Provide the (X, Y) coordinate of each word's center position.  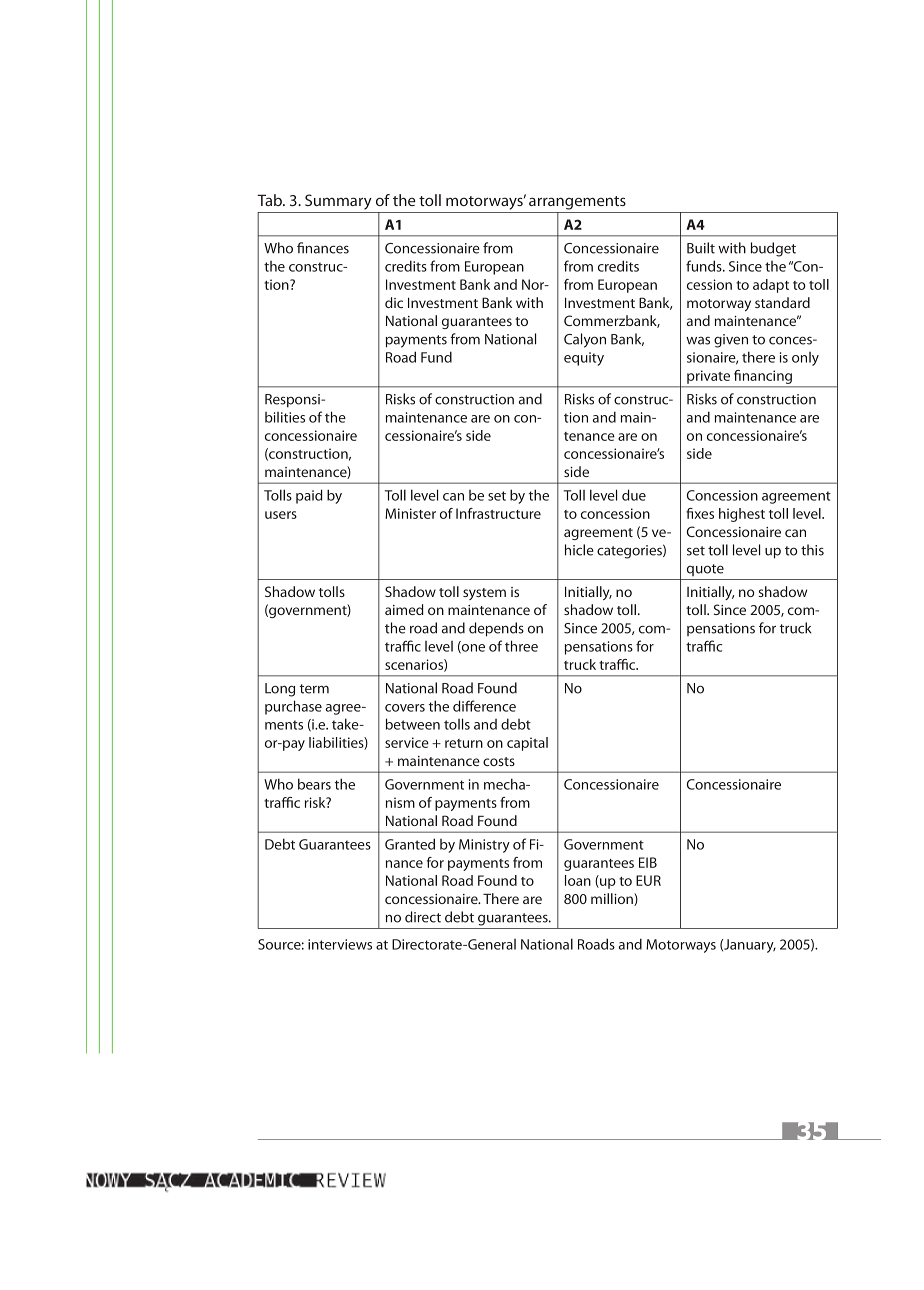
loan (578, 880)
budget (773, 249)
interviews (340, 944)
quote (705, 570)
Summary (338, 202)
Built (701, 248)
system (484, 594)
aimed (404, 609)
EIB (648, 862)
